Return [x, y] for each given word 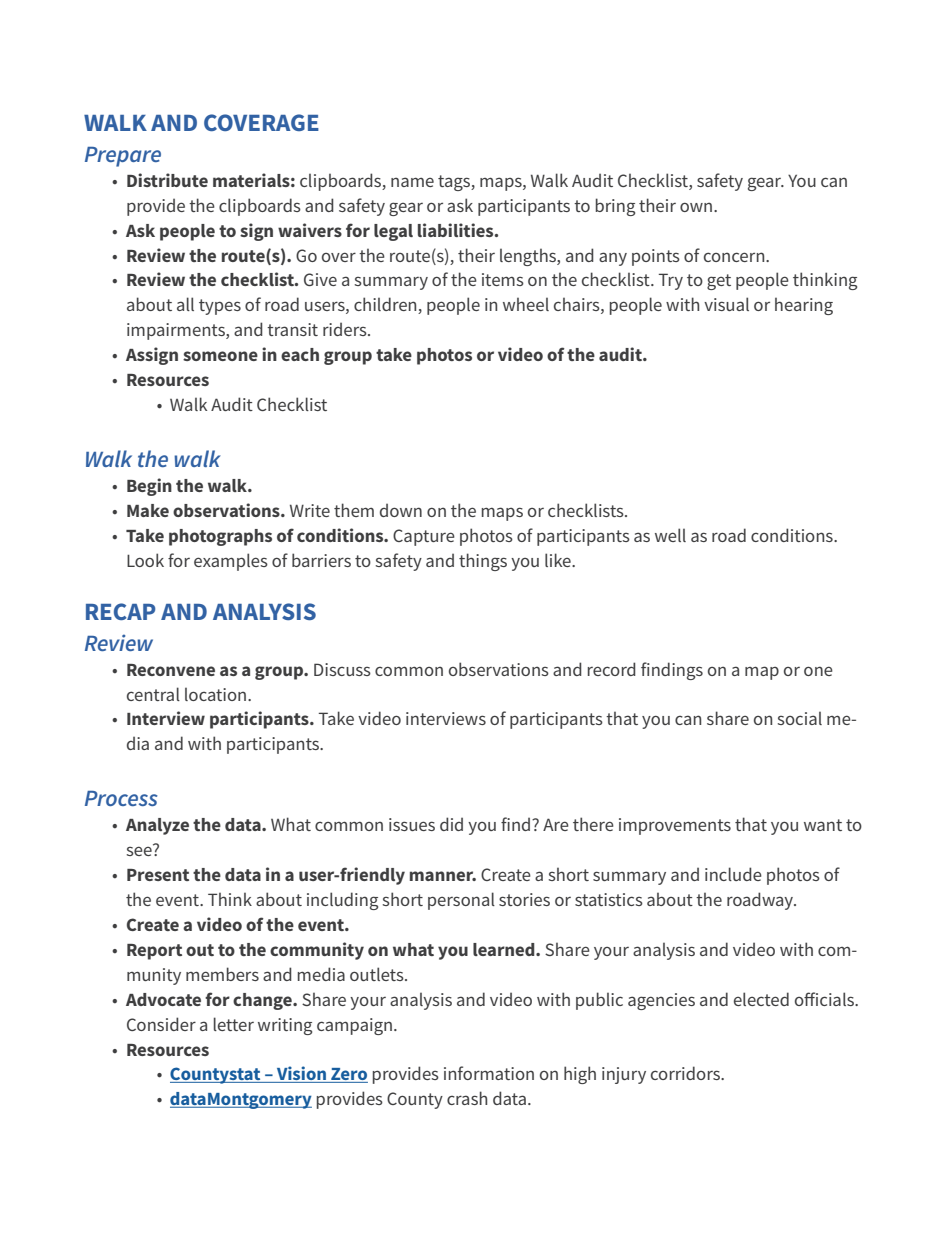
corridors [686, 1073]
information [489, 1073]
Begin [149, 487]
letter [234, 1024]
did [451, 824]
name [412, 182]
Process [121, 798]
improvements [675, 826]
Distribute [167, 180]
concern [735, 257]
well [670, 535]
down [401, 510]
